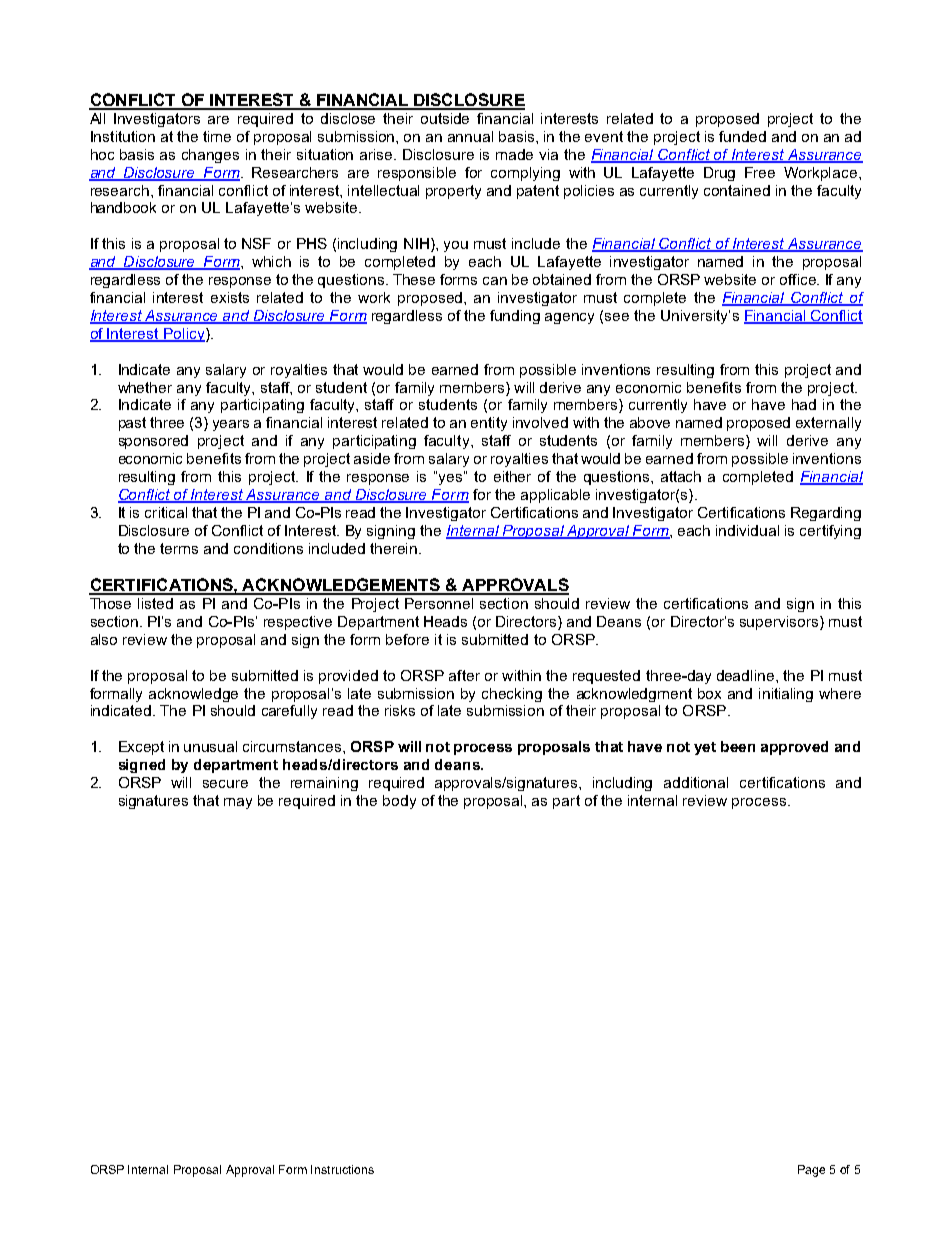 The height and width of the screenshot is (1233, 952). Describe the element at coordinates (696, 782) in the screenshot. I see `additional` at that location.
